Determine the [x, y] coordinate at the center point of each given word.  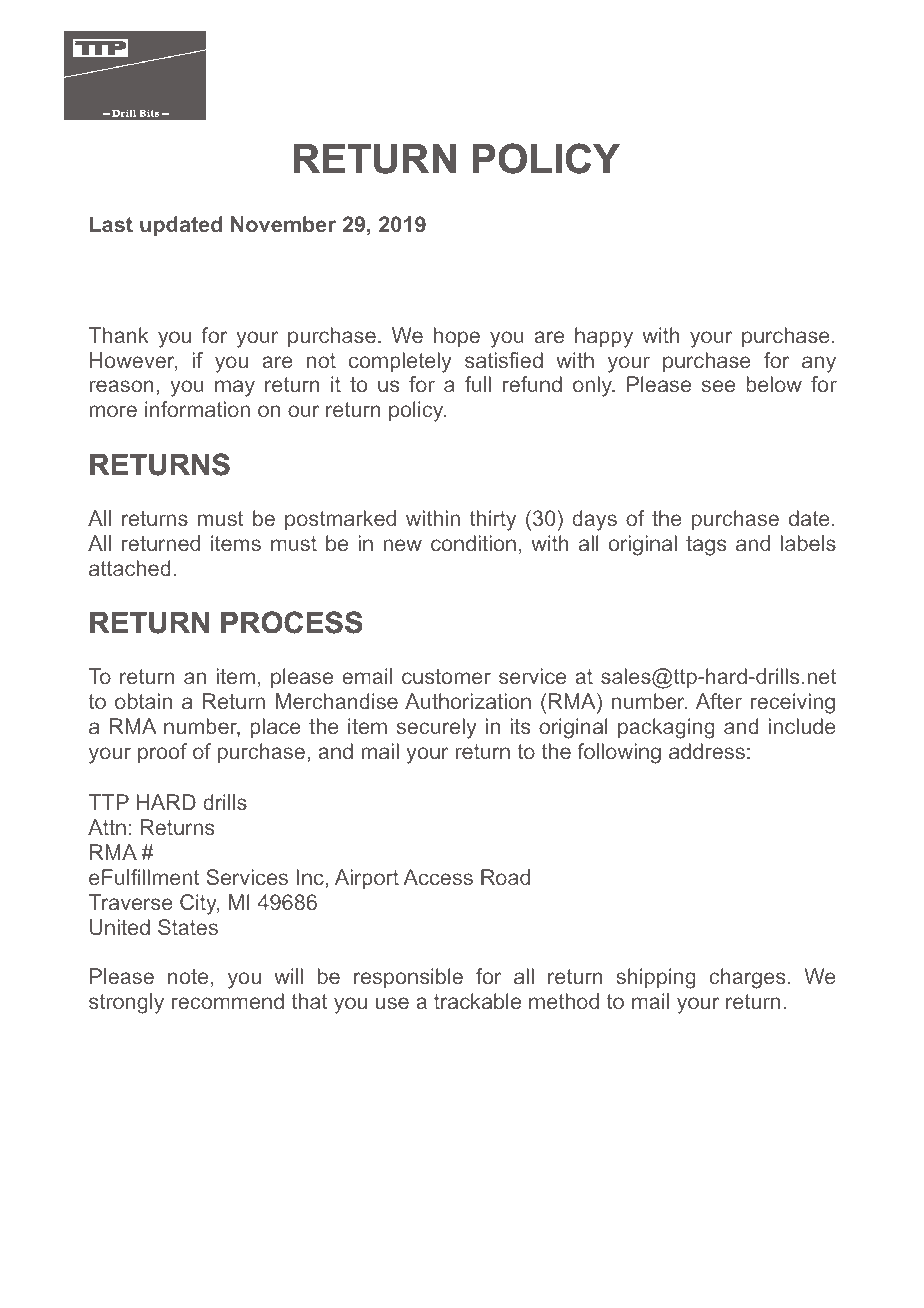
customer [446, 676]
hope [457, 337]
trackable [477, 1001]
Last [111, 224]
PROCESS [292, 622]
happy [604, 337]
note [188, 976]
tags [706, 546]
